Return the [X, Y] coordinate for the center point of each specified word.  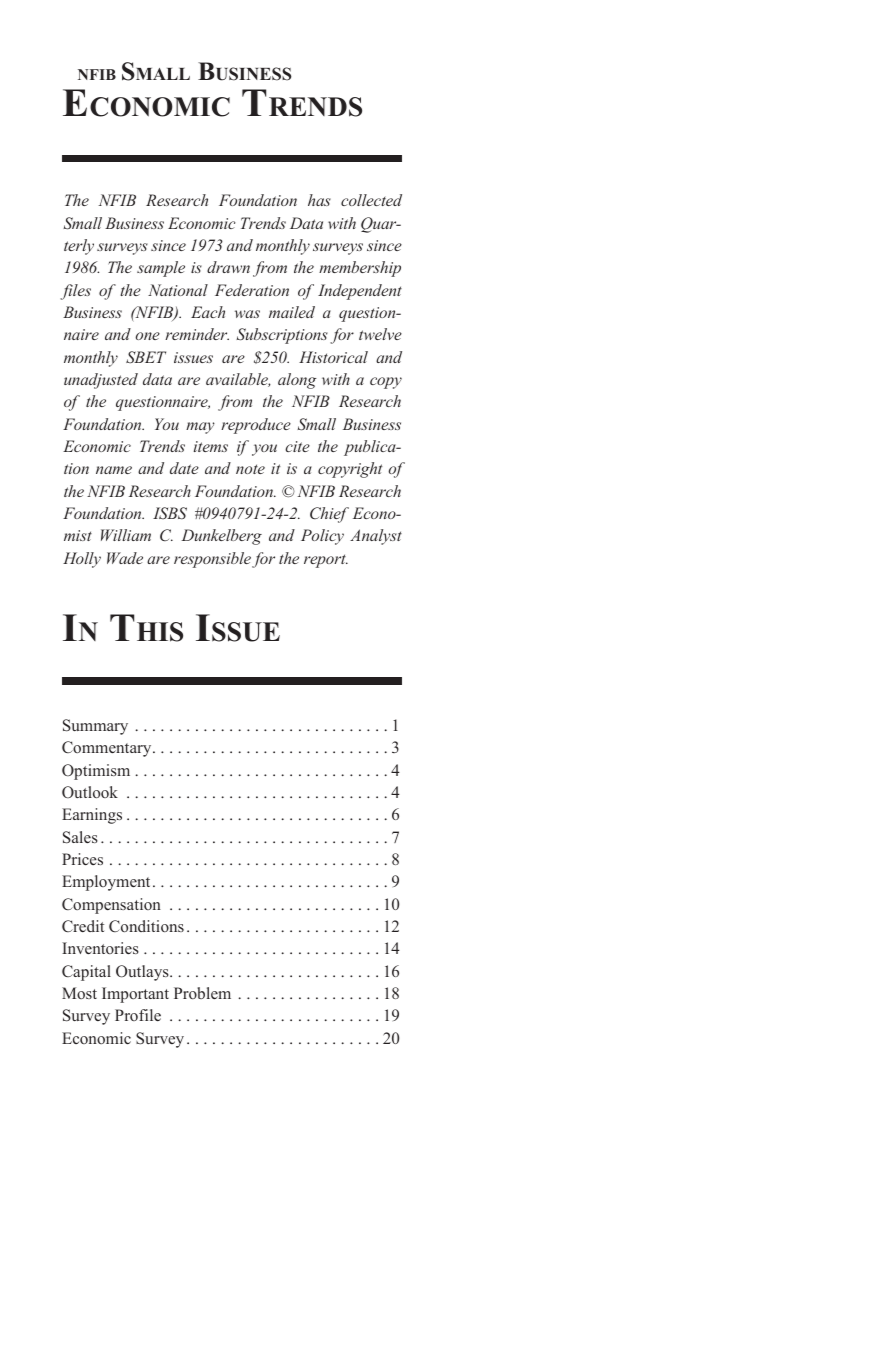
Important [135, 995]
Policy [322, 537]
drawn [228, 267]
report [326, 561]
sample [161, 269]
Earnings [92, 816]
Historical [333, 357]
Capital [86, 973]
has [319, 200]
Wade [125, 558]
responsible [212, 560]
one [148, 336]
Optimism [96, 772]
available [238, 380]
